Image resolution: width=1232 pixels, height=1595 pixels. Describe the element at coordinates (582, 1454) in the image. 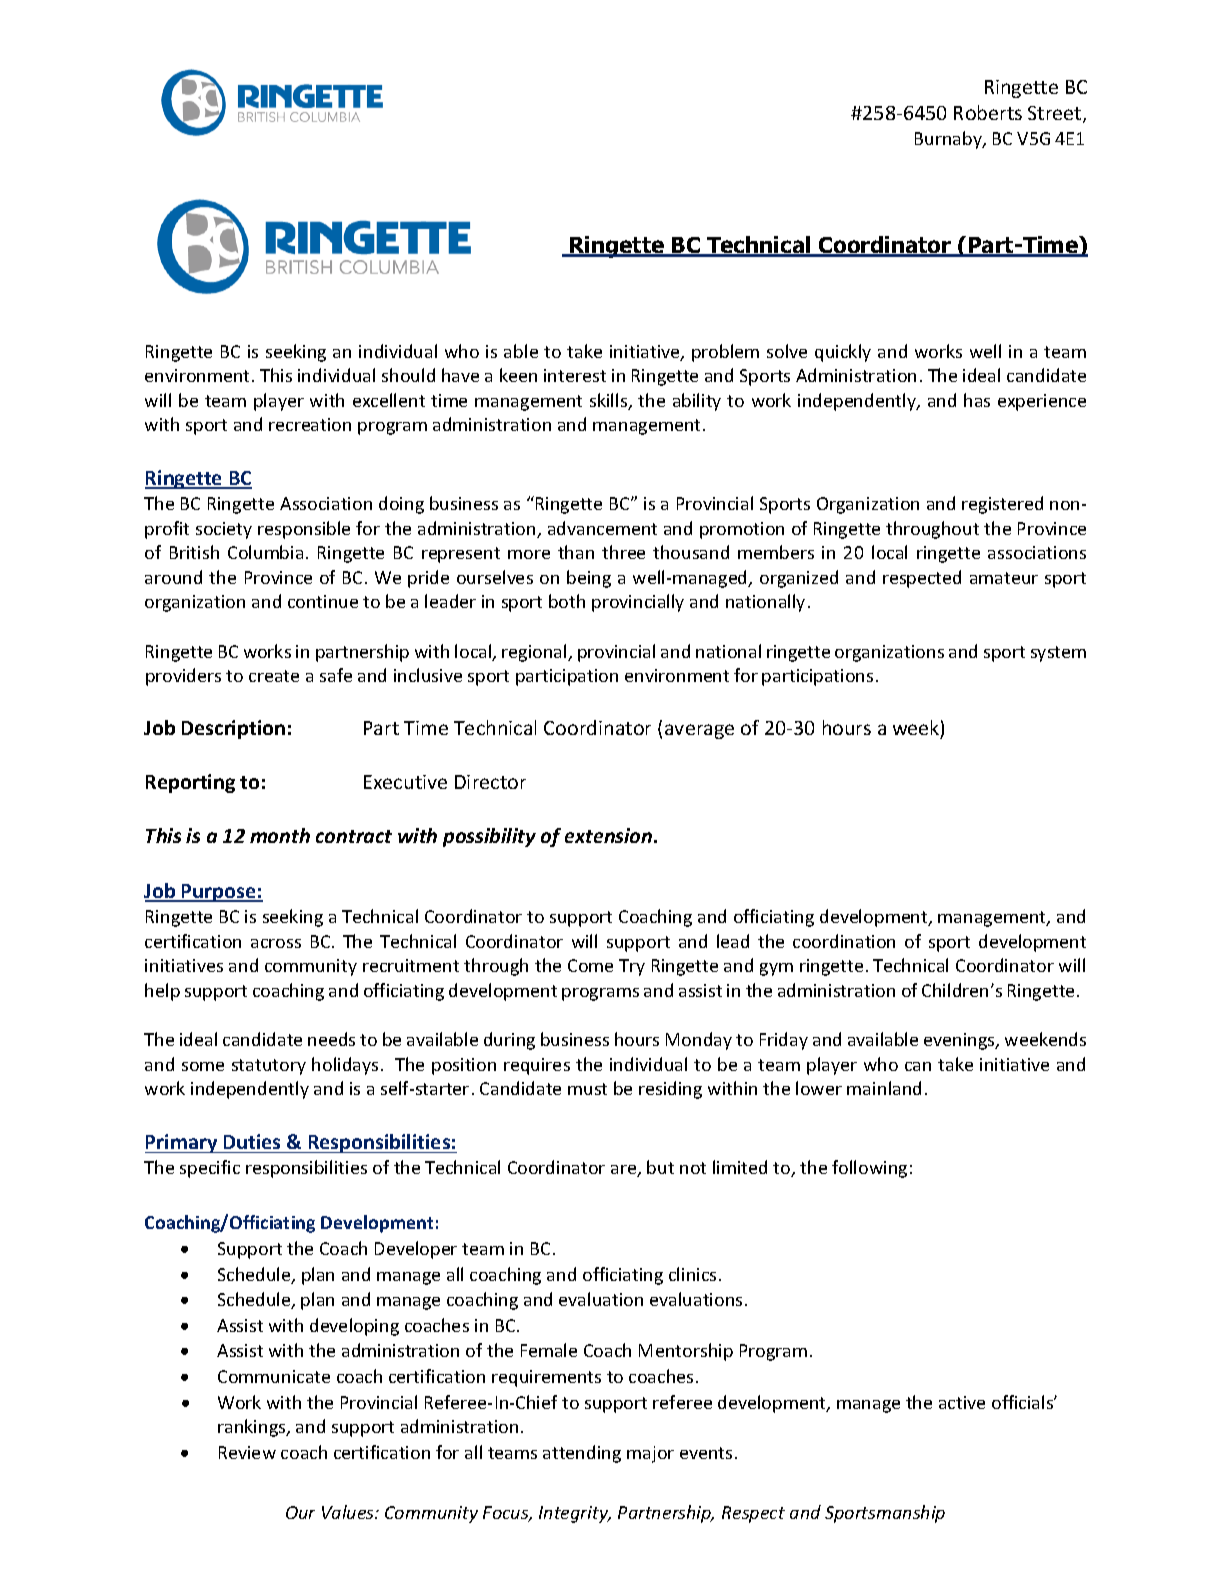

I see `attending` at that location.
